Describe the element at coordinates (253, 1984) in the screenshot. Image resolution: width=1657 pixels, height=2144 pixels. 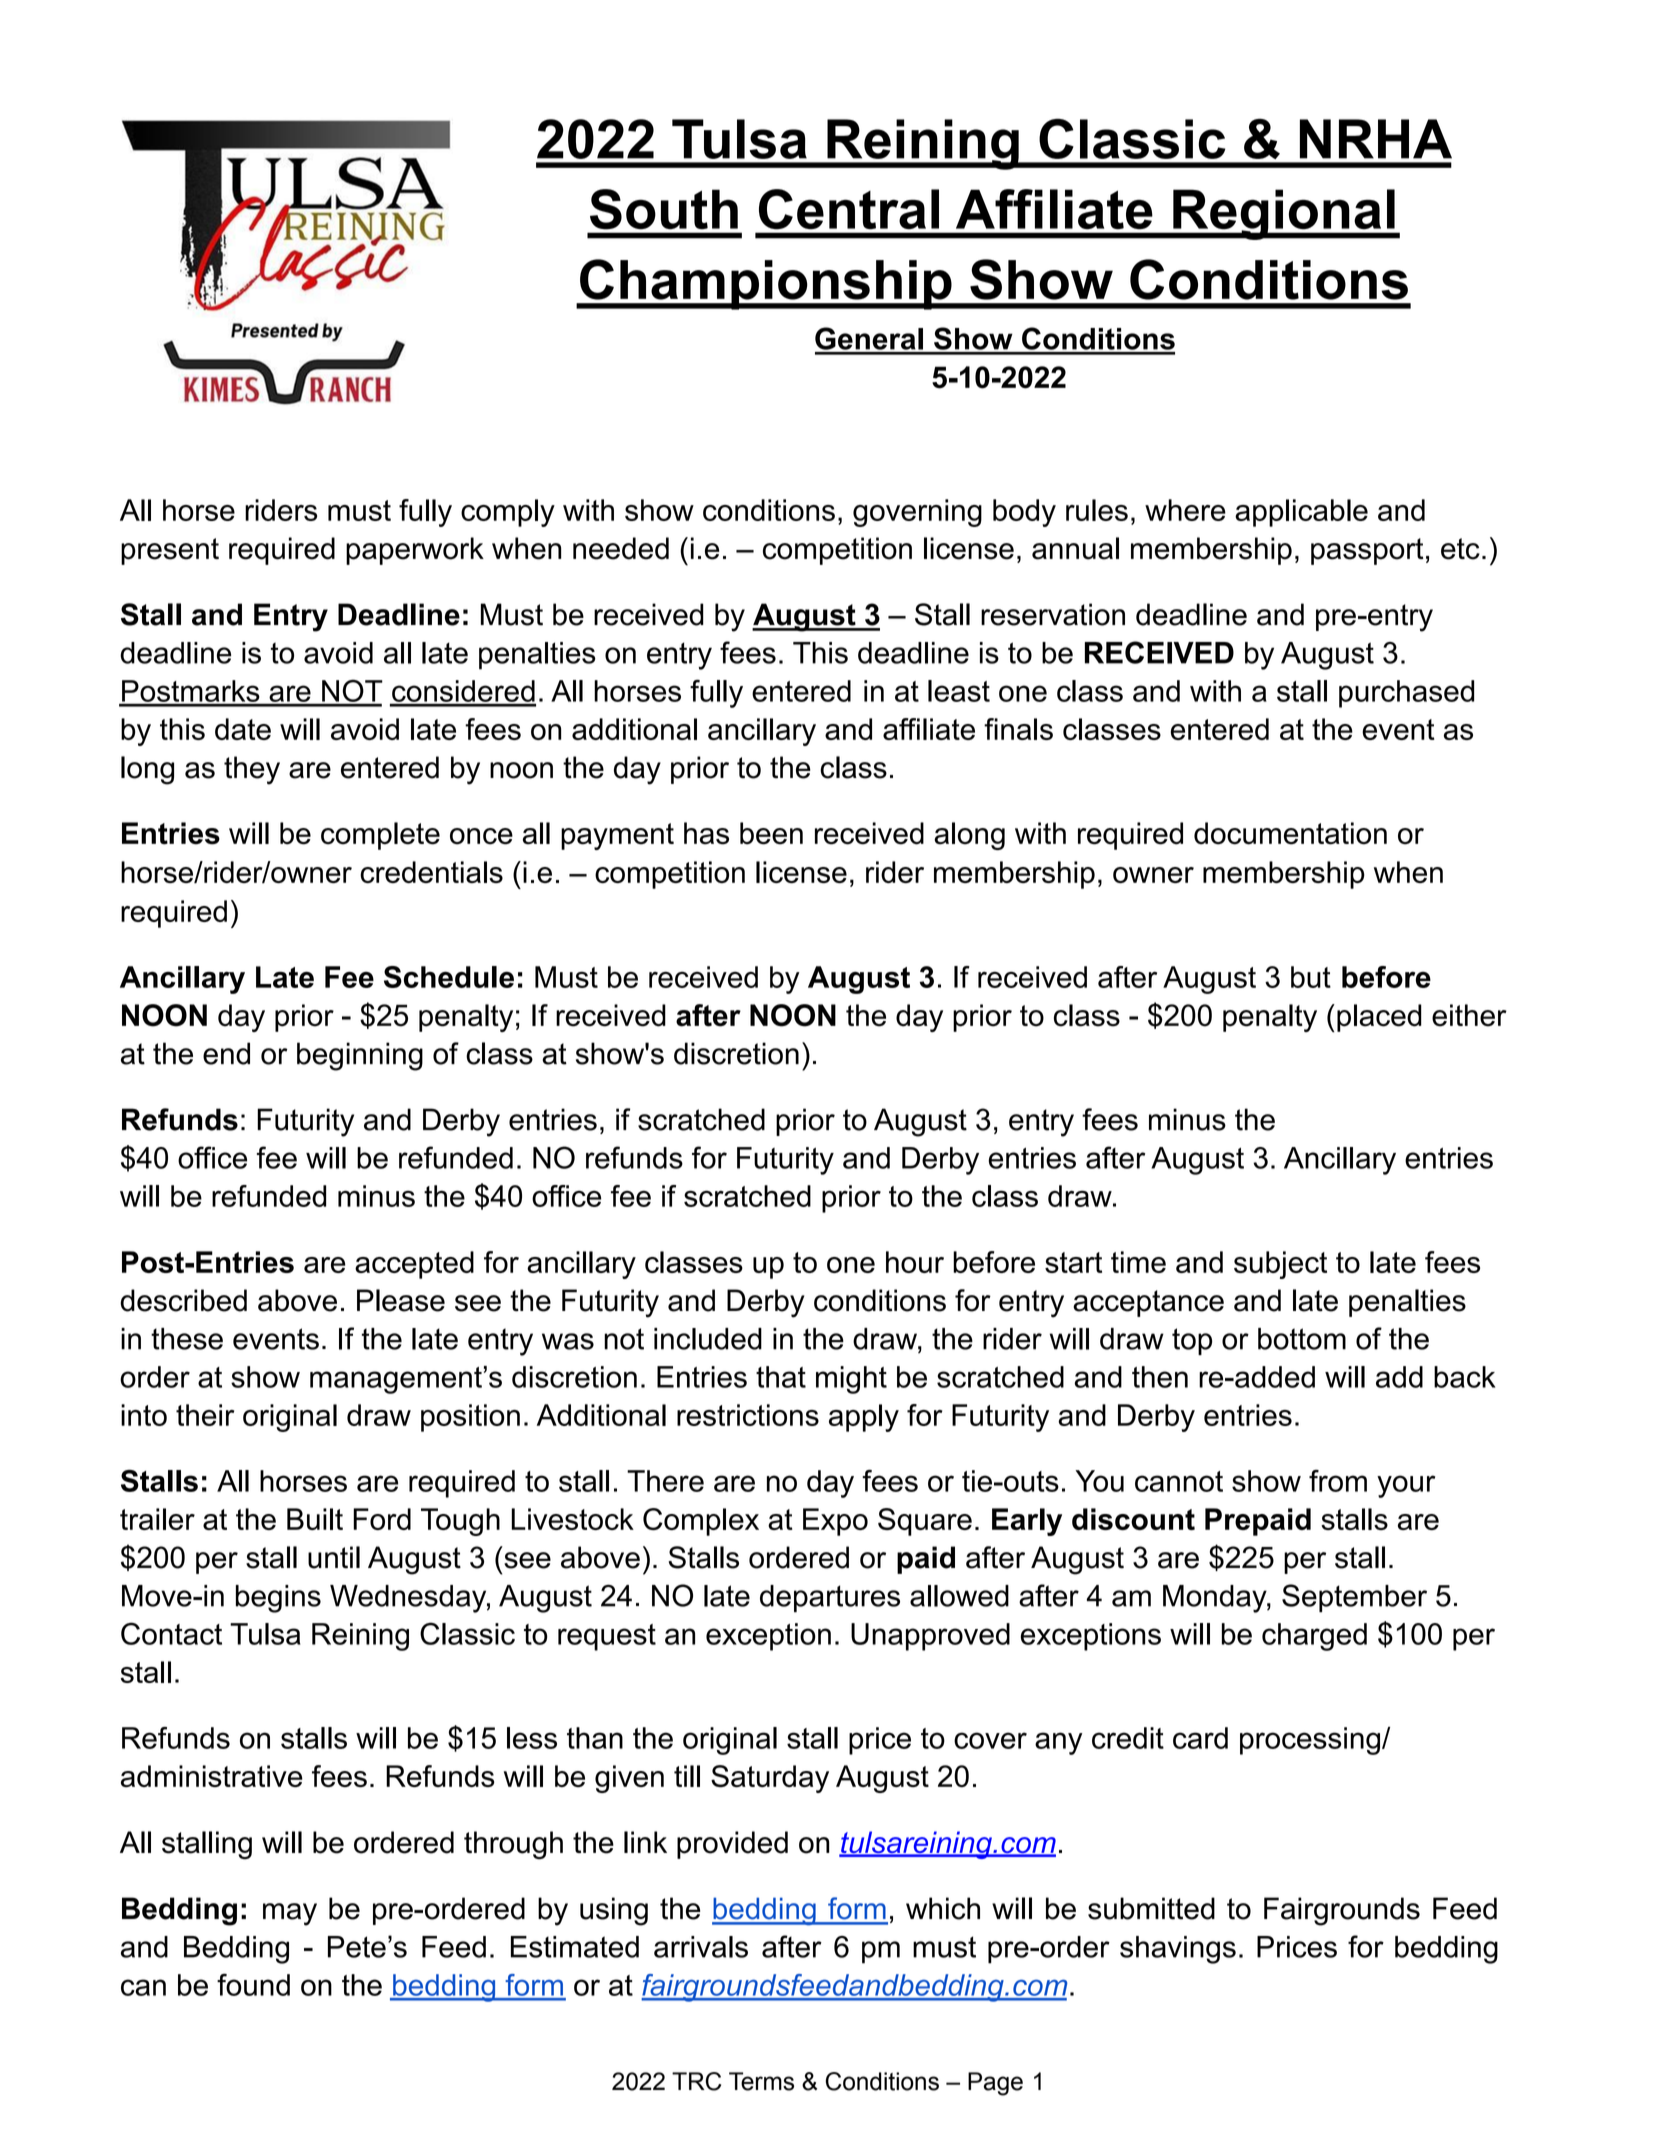
I see `found` at that location.
